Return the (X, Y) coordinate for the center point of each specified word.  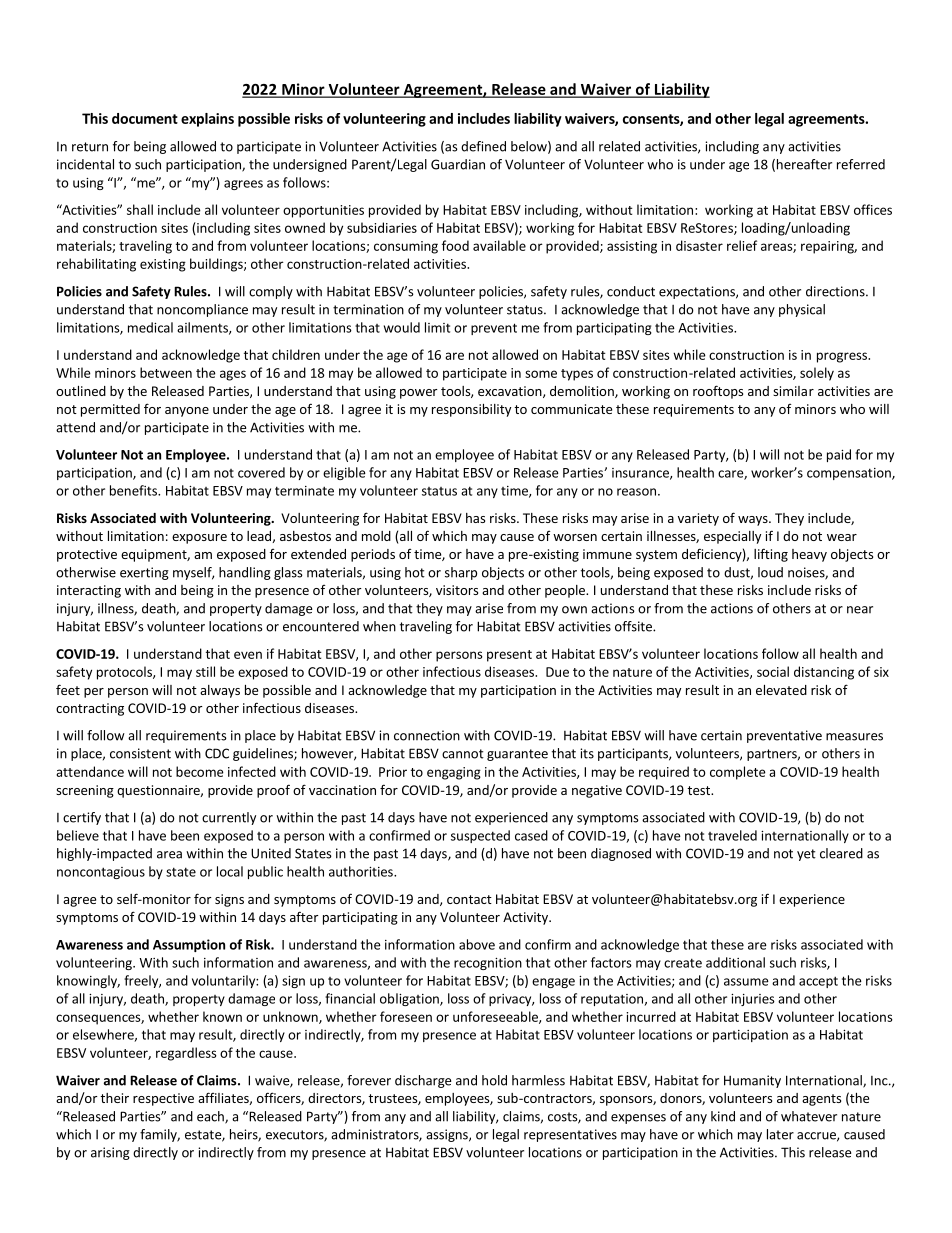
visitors (457, 590)
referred (861, 164)
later (780, 1134)
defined (483, 146)
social (773, 671)
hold (494, 1080)
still (205, 671)
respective (163, 1099)
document (145, 118)
